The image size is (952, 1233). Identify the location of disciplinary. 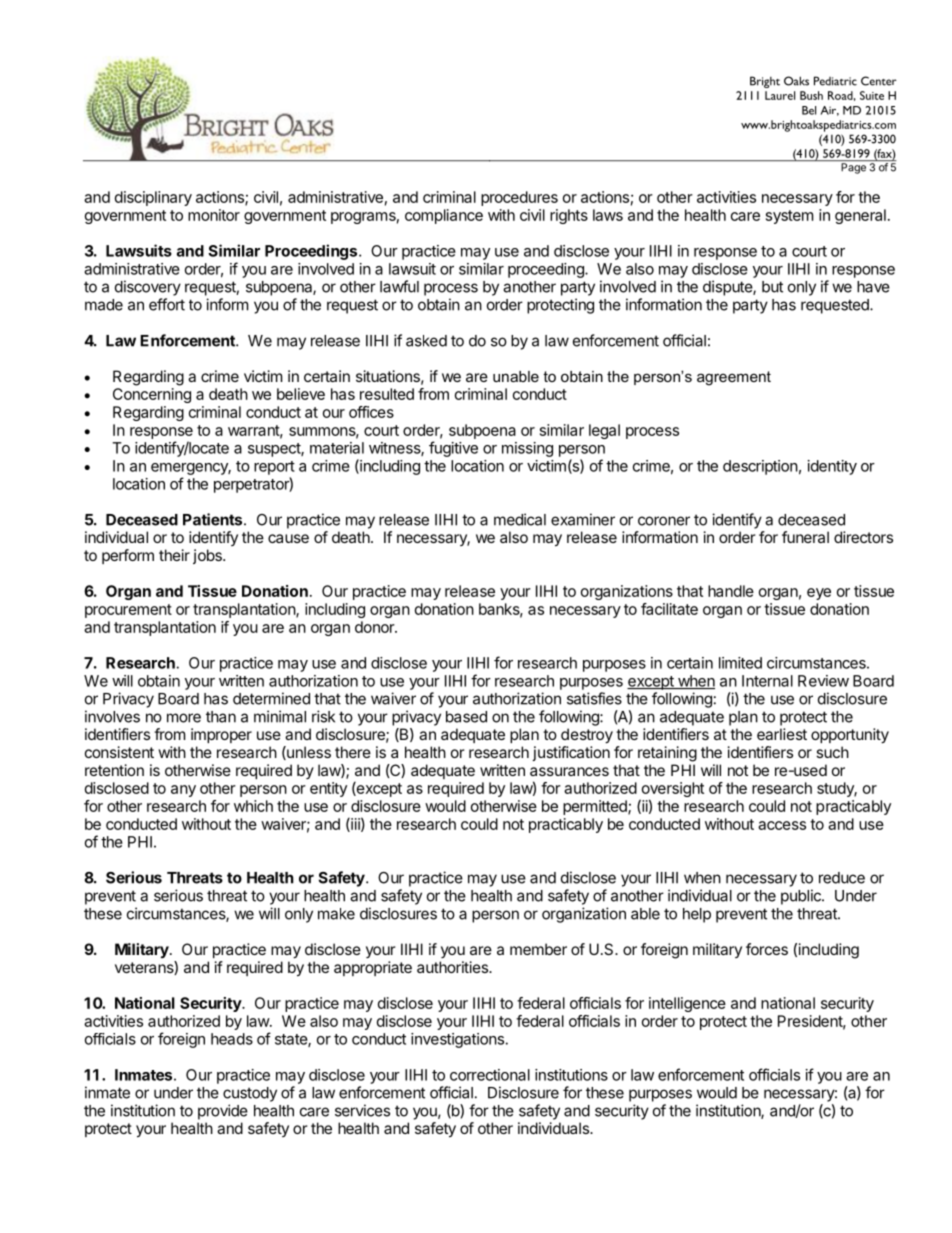
(153, 198).
